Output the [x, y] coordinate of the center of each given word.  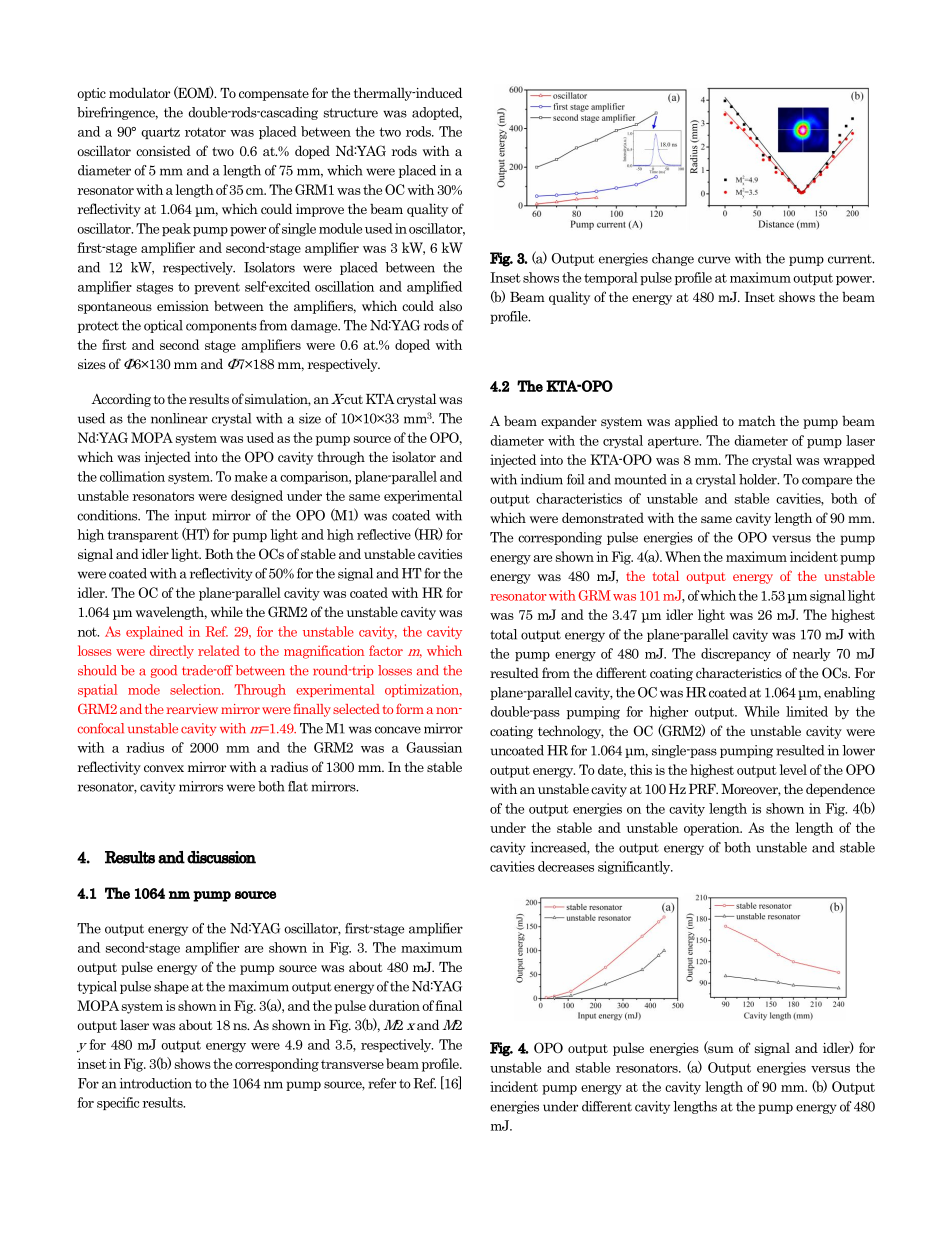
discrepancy [736, 654]
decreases [566, 866]
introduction [156, 1083]
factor [386, 650]
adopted [437, 113]
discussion [221, 857]
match [757, 420]
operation [713, 829]
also [450, 306]
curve [714, 260]
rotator [205, 132]
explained [154, 632]
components [221, 327]
